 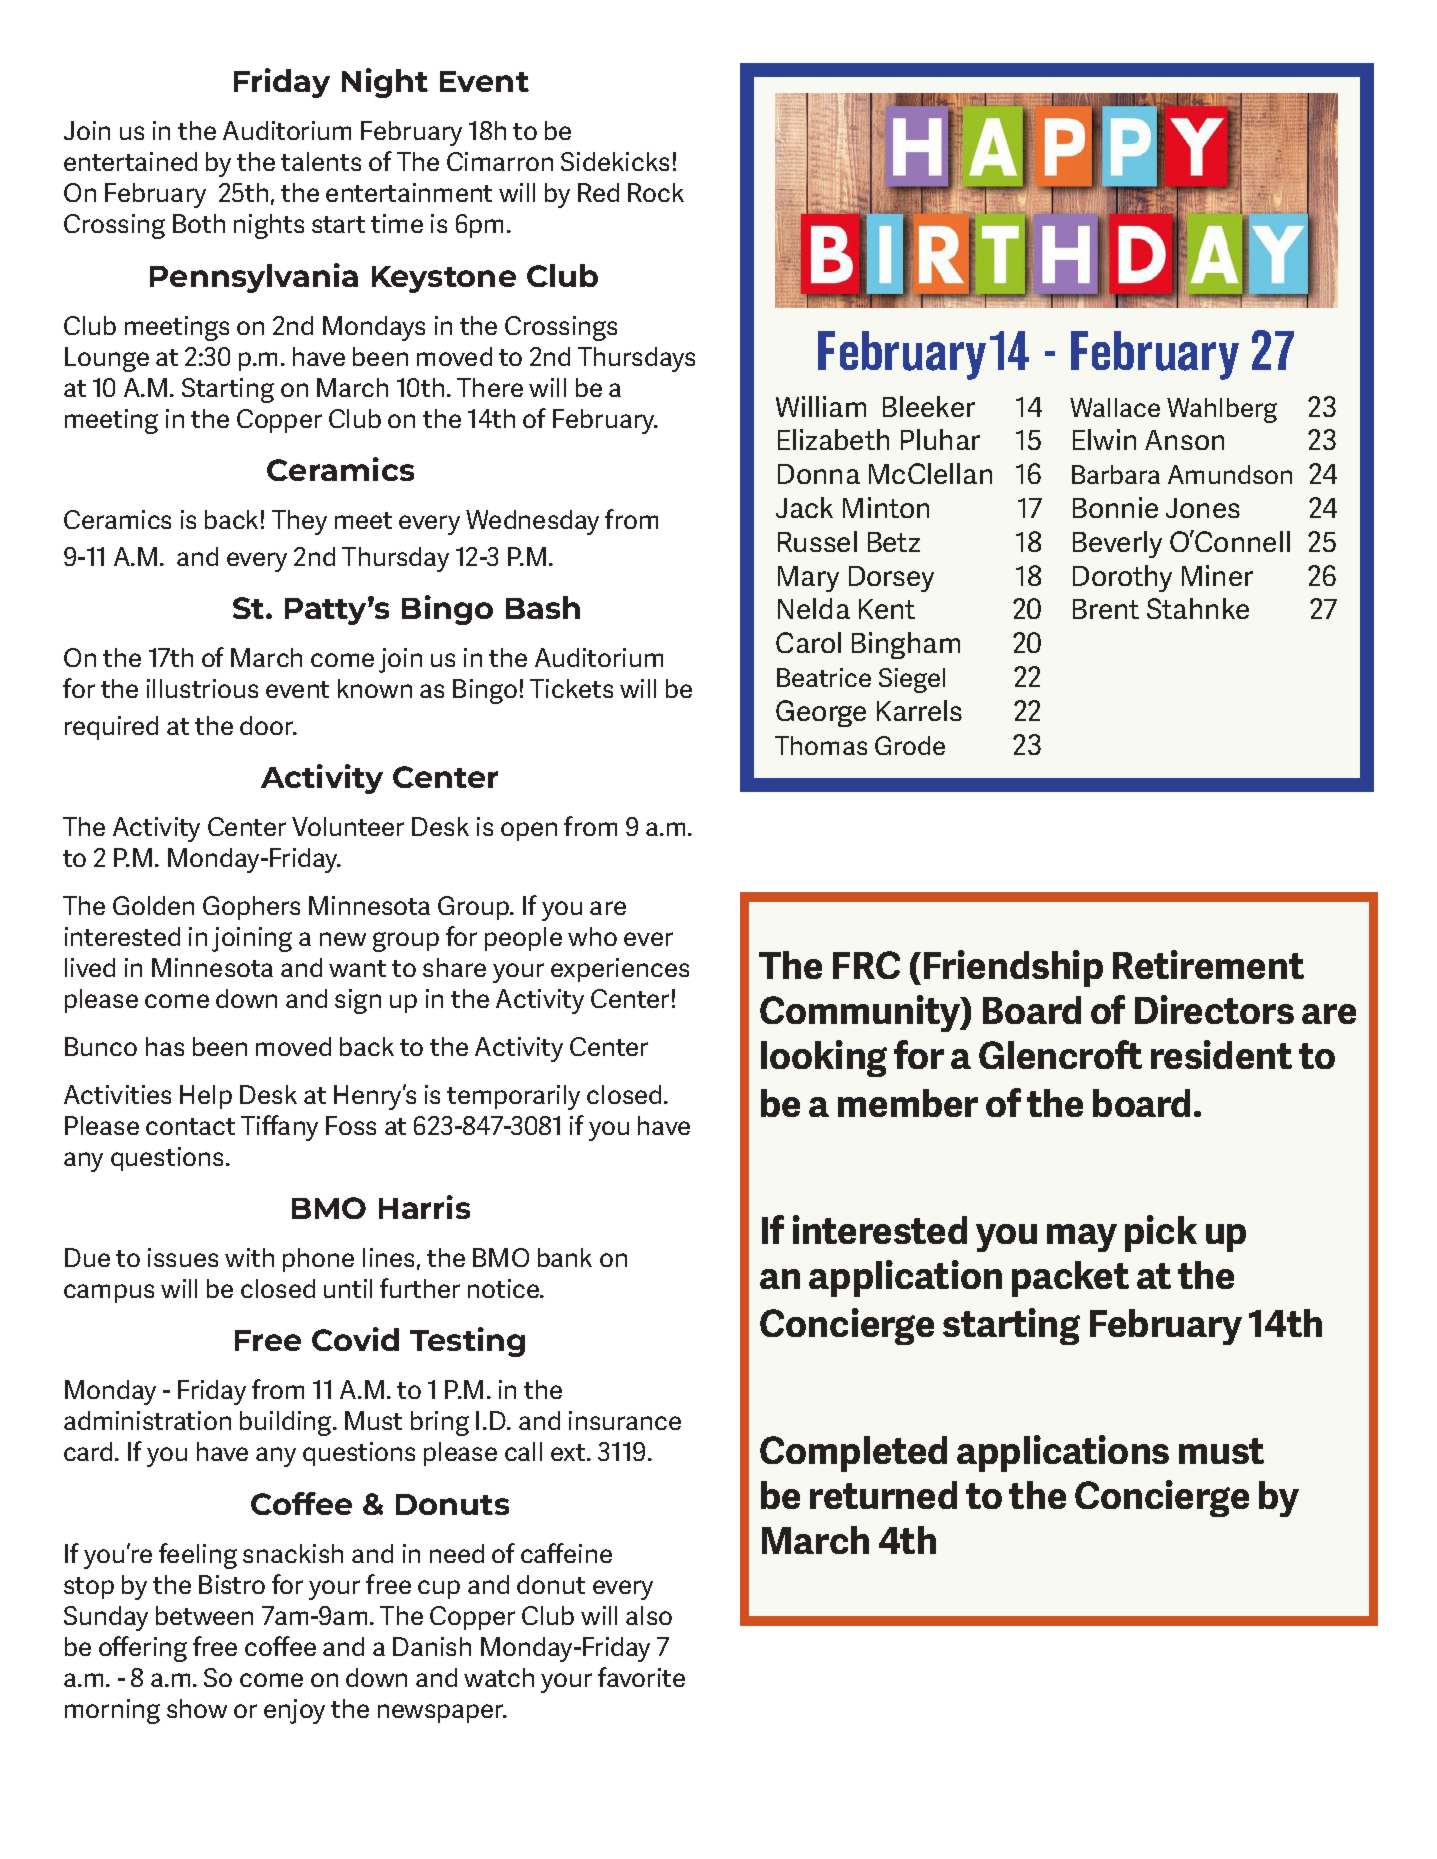 What do you see at coordinates (299, 522) in the screenshot?
I see `They` at bounding box center [299, 522].
